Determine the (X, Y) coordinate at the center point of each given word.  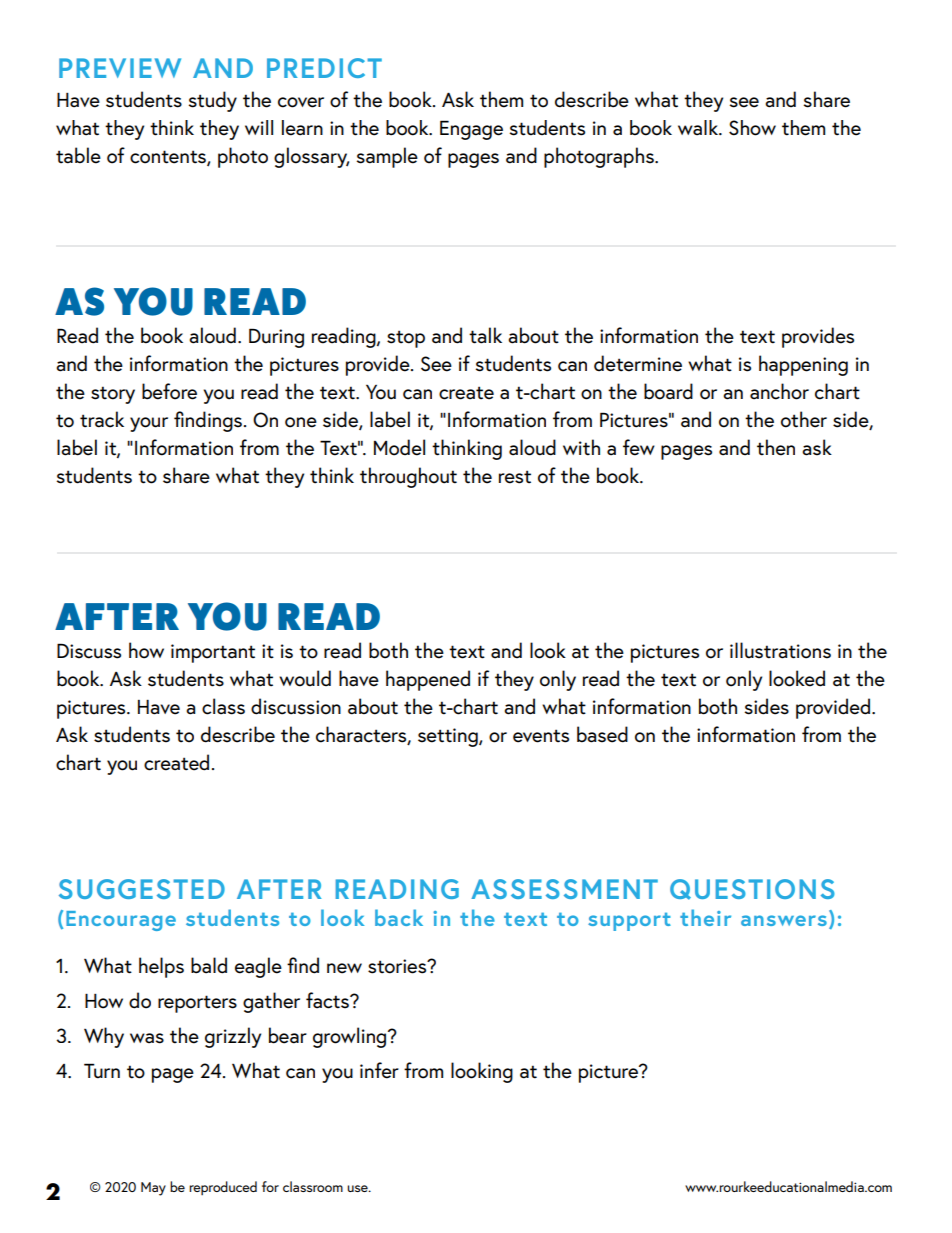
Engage (471, 130)
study (212, 101)
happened (428, 680)
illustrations (780, 650)
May (153, 1189)
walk (699, 128)
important (213, 653)
